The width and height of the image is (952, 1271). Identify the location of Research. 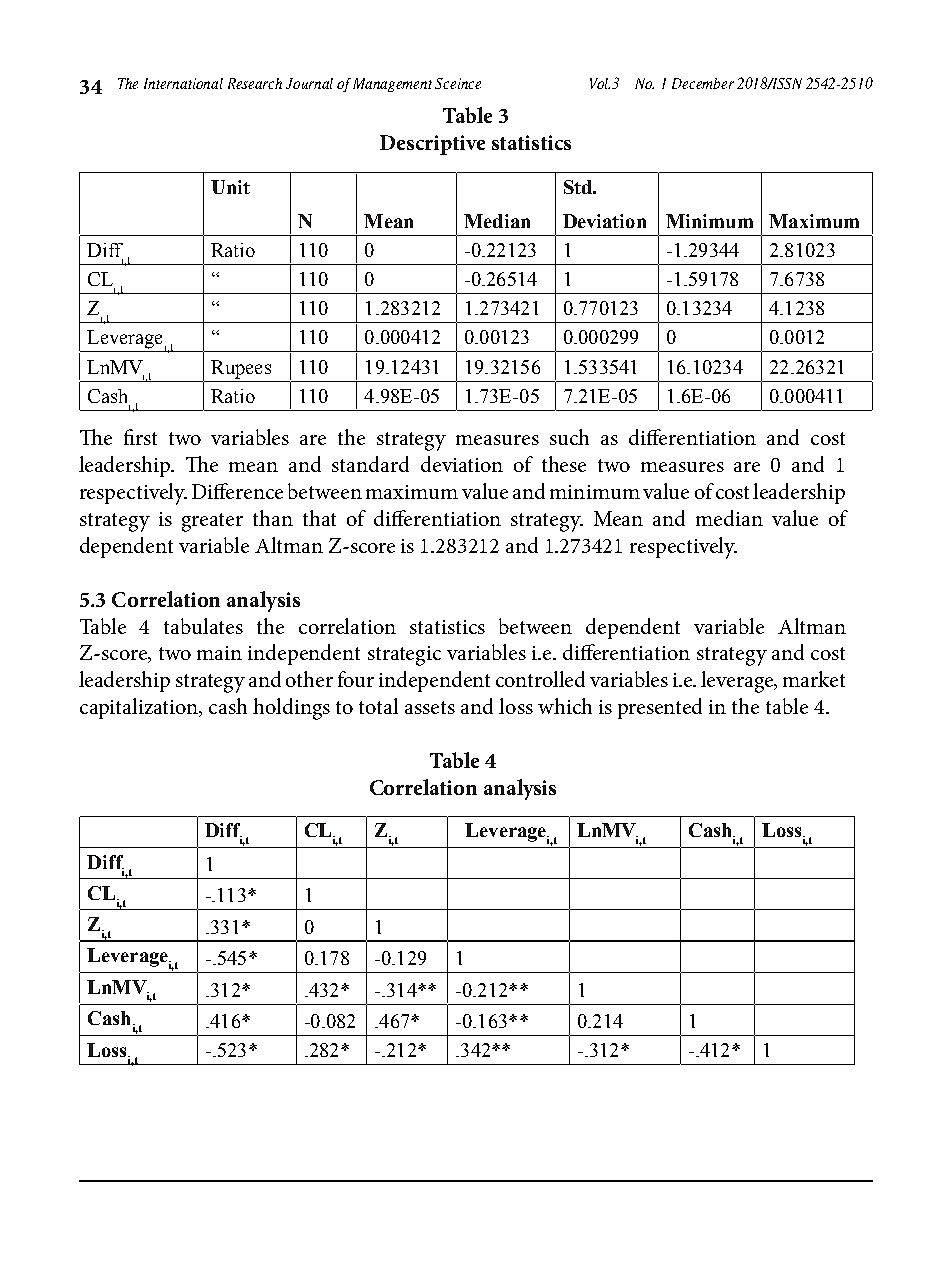
(255, 83).
